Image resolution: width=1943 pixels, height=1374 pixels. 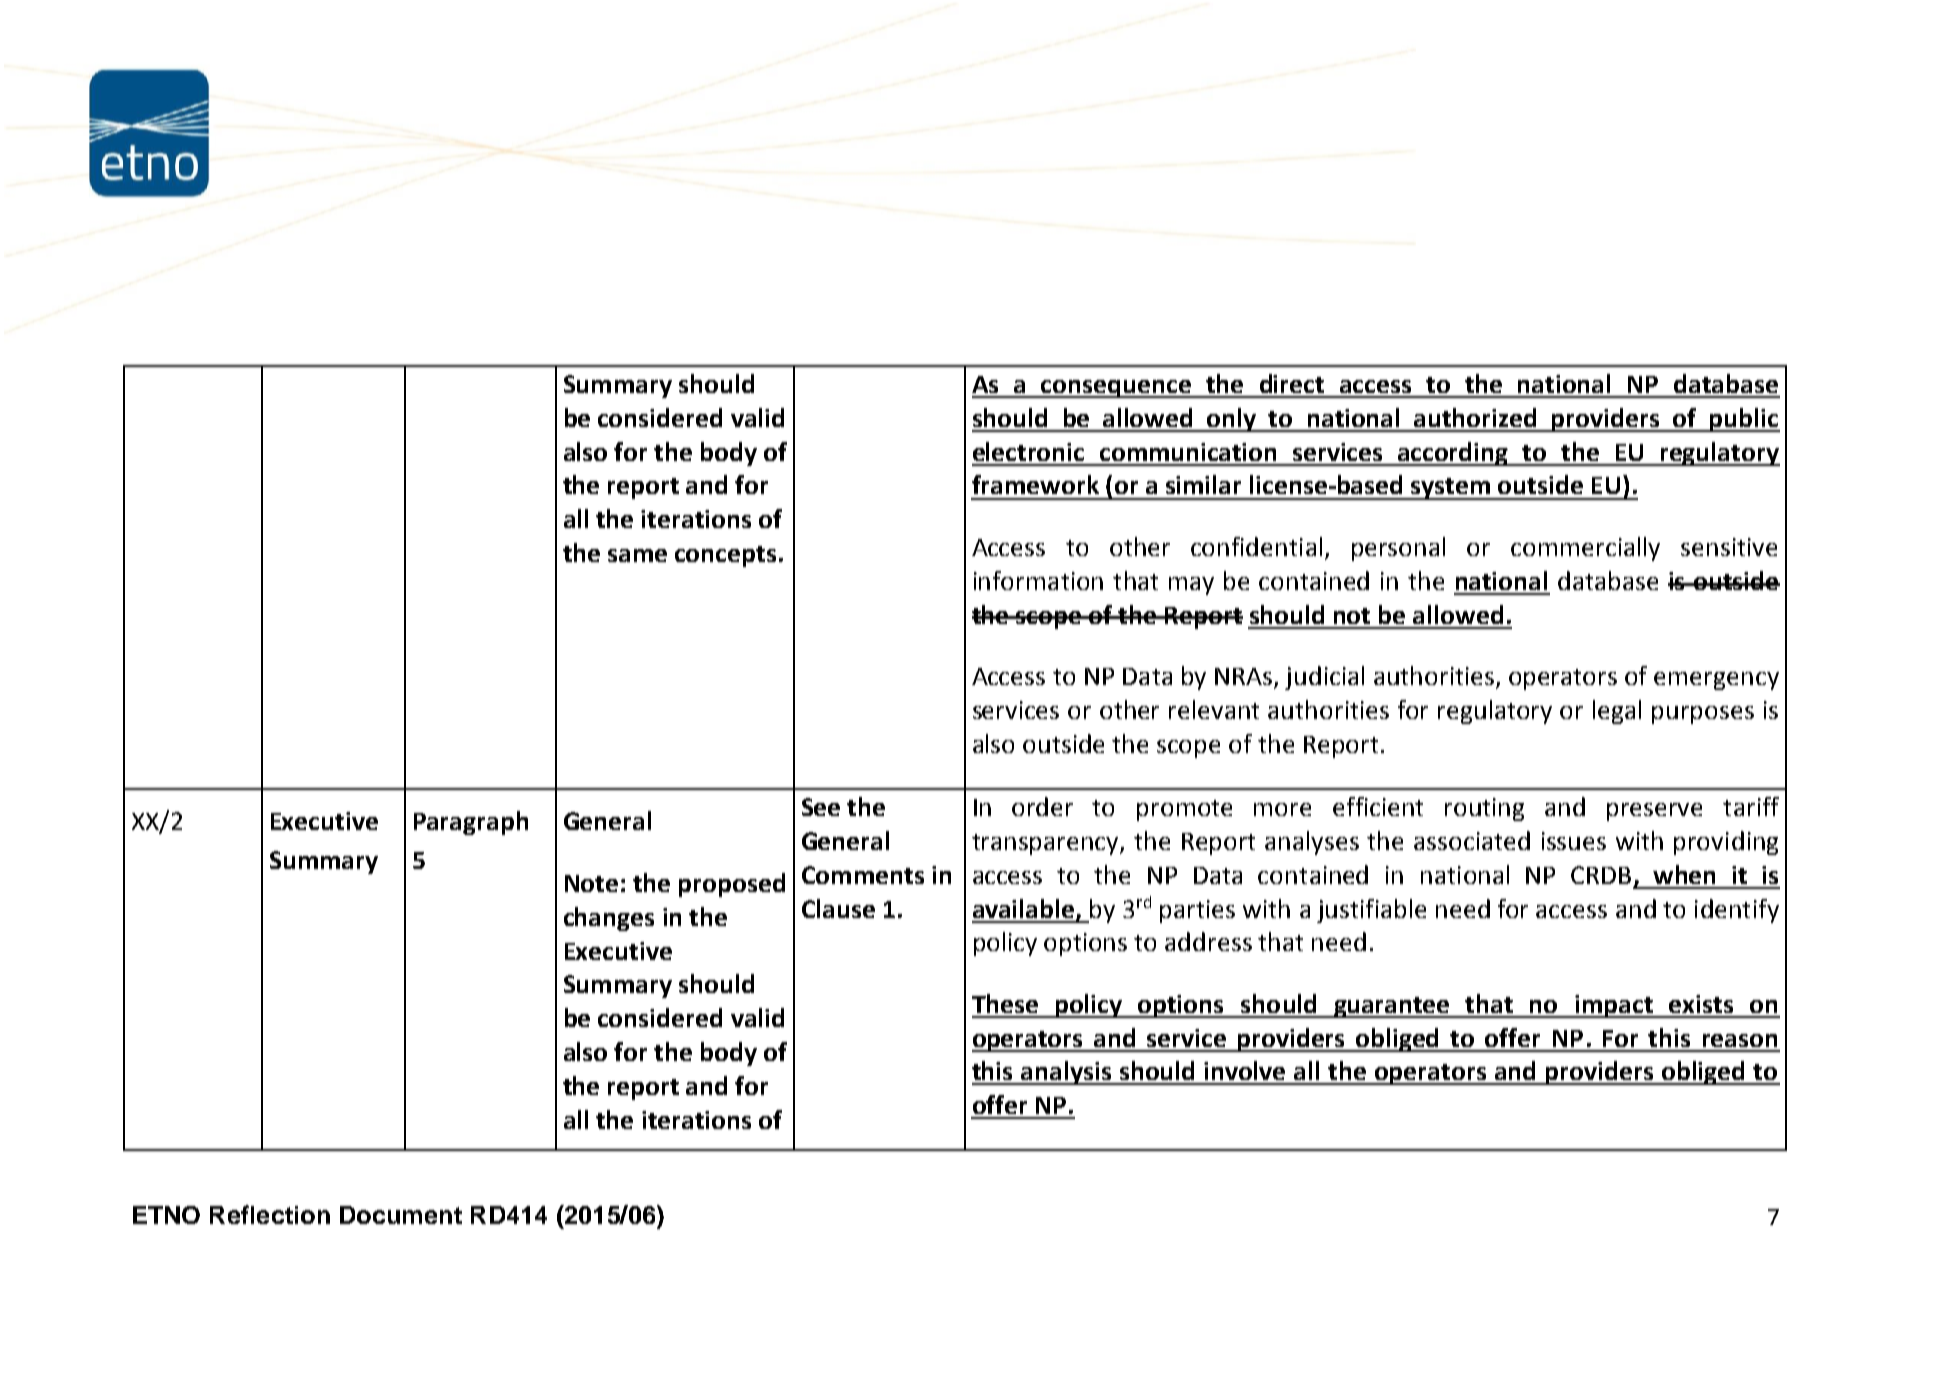 I want to click on changes, so click(x=609, y=919).
